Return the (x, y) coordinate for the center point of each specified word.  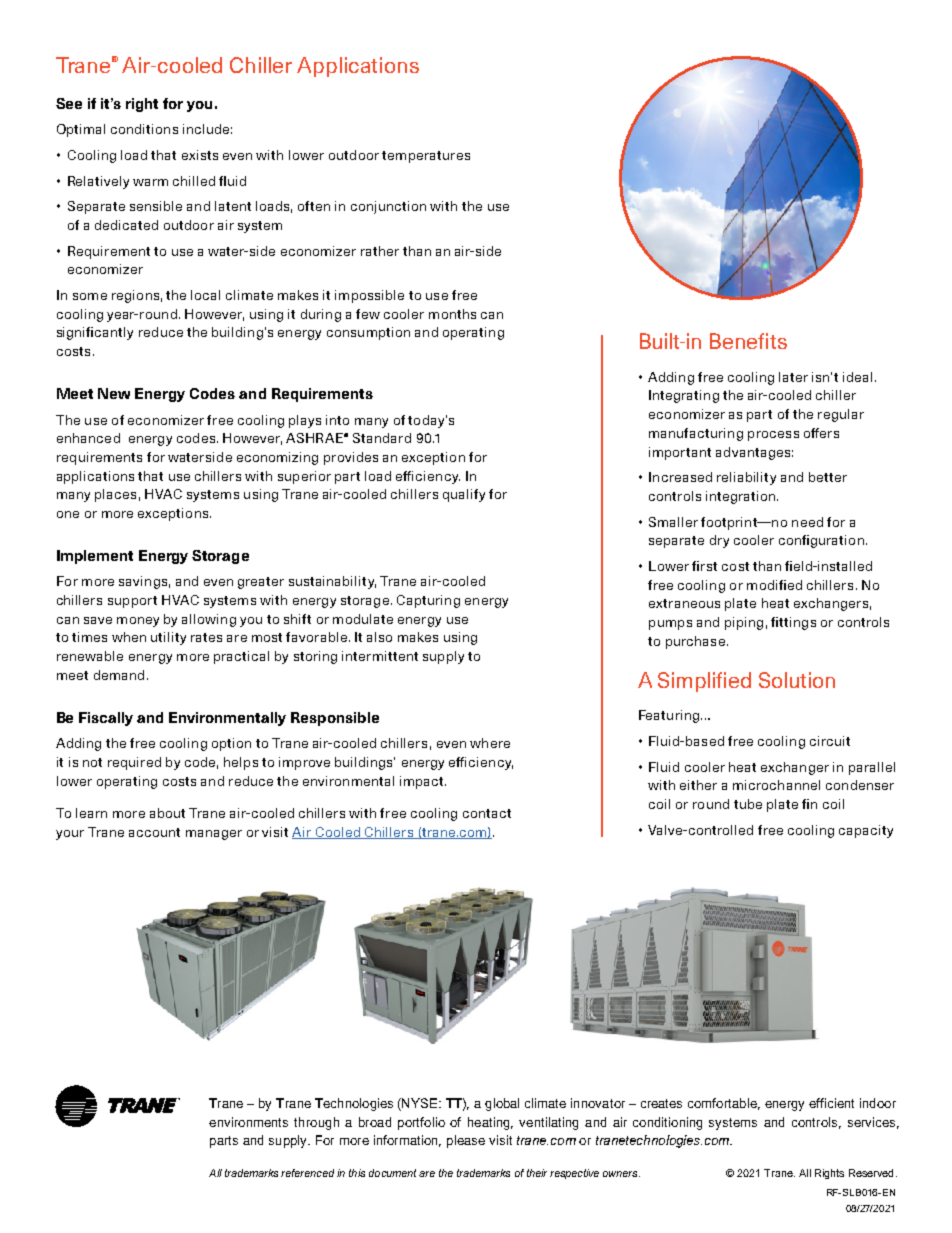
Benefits (748, 341)
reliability (746, 478)
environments (248, 1122)
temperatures (426, 157)
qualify (464, 495)
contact (487, 813)
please (466, 1141)
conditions (144, 129)
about (167, 813)
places (115, 495)
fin (809, 804)
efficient (831, 1103)
